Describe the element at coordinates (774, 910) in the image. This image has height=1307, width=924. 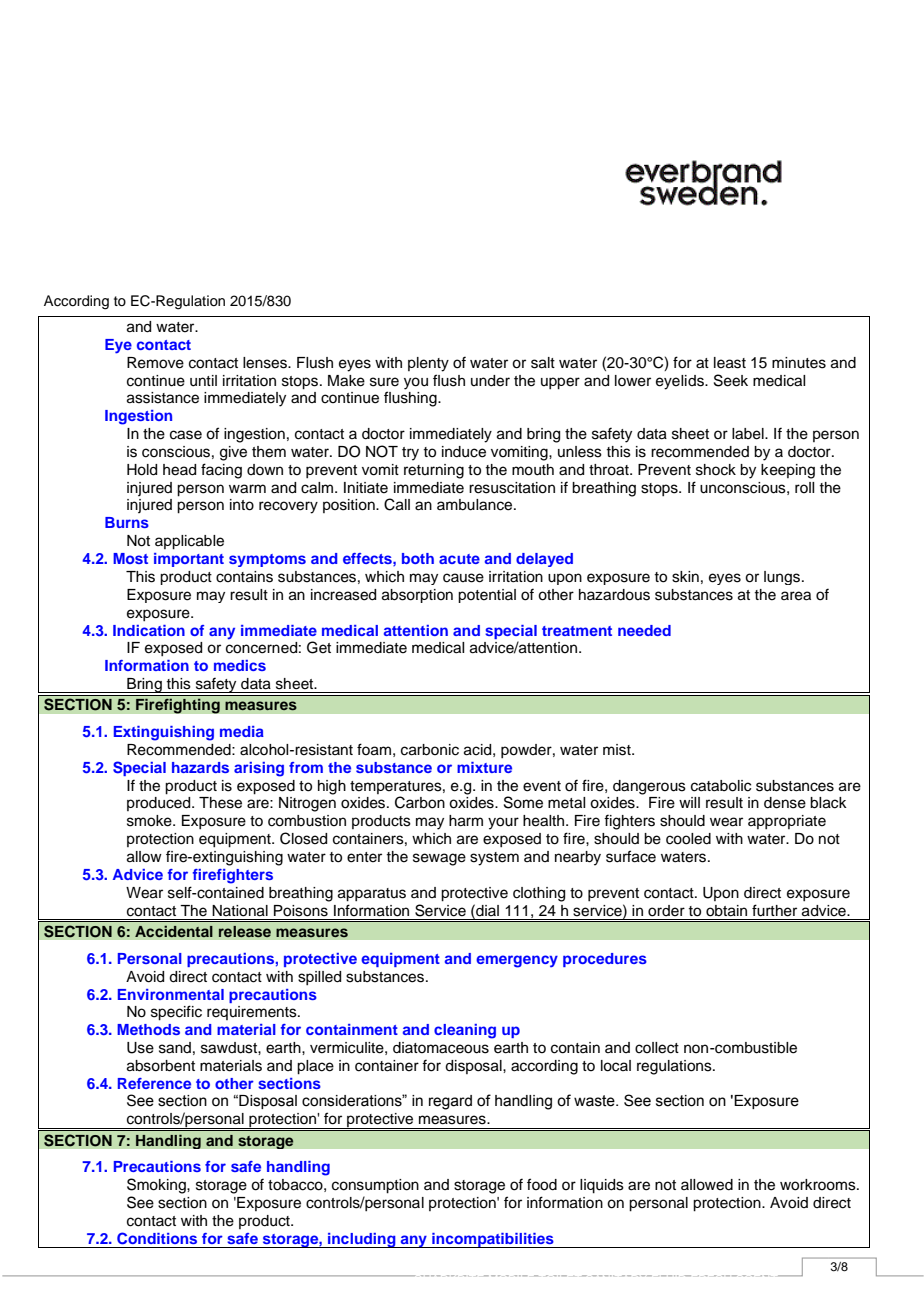
I see `further` at that location.
